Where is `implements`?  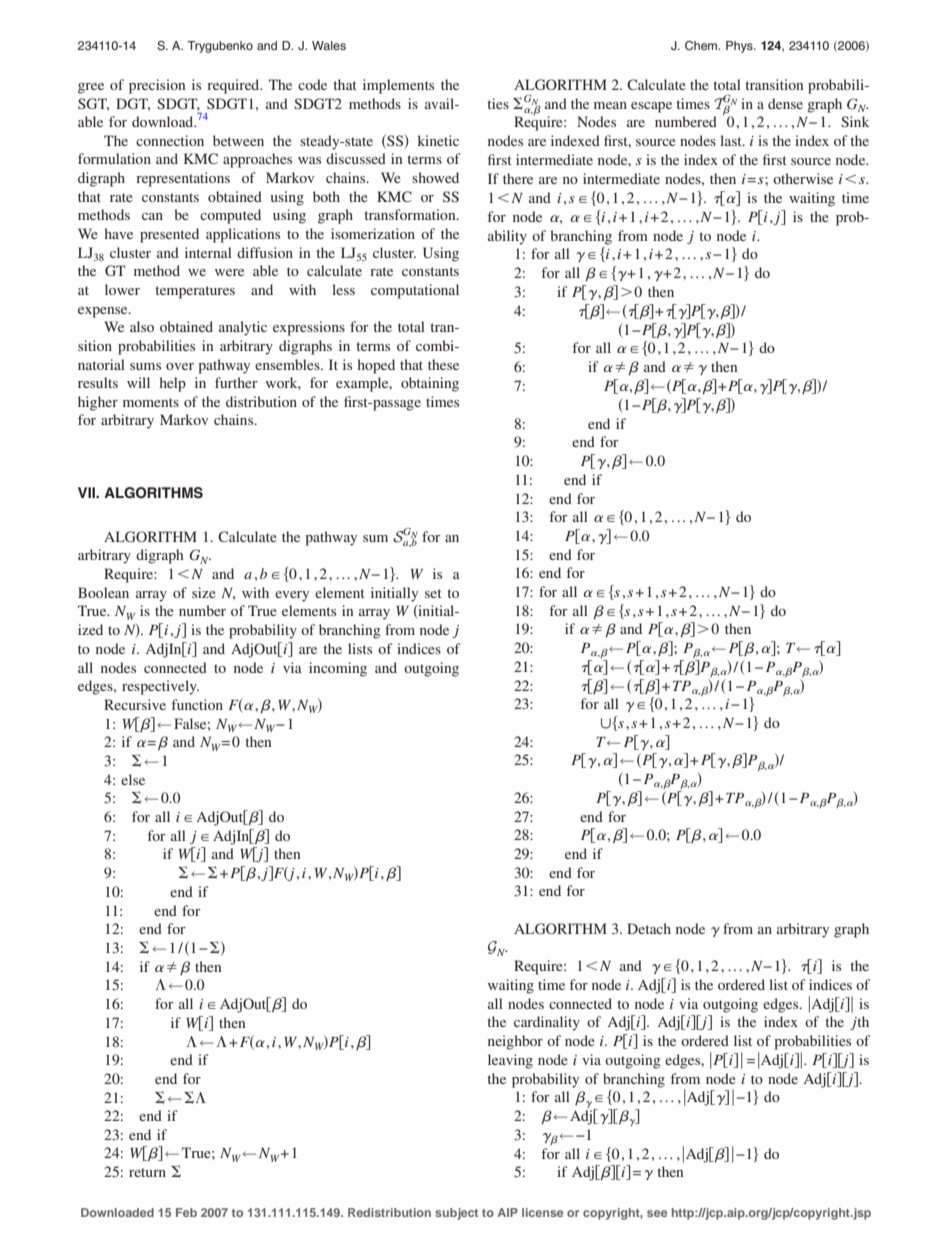 implements is located at coordinates (398, 86).
